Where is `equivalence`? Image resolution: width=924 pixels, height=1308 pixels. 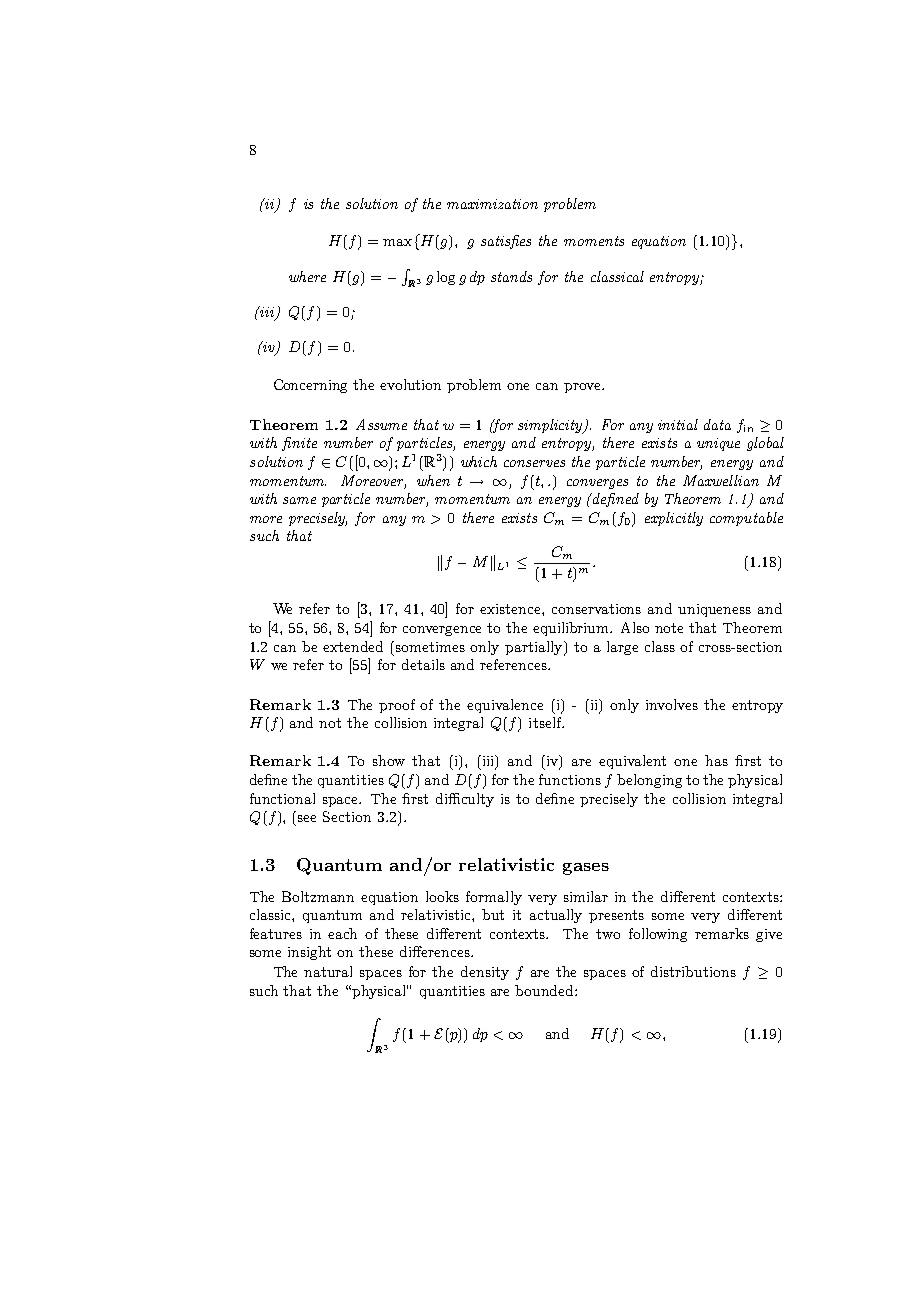 equivalence is located at coordinates (505, 706).
